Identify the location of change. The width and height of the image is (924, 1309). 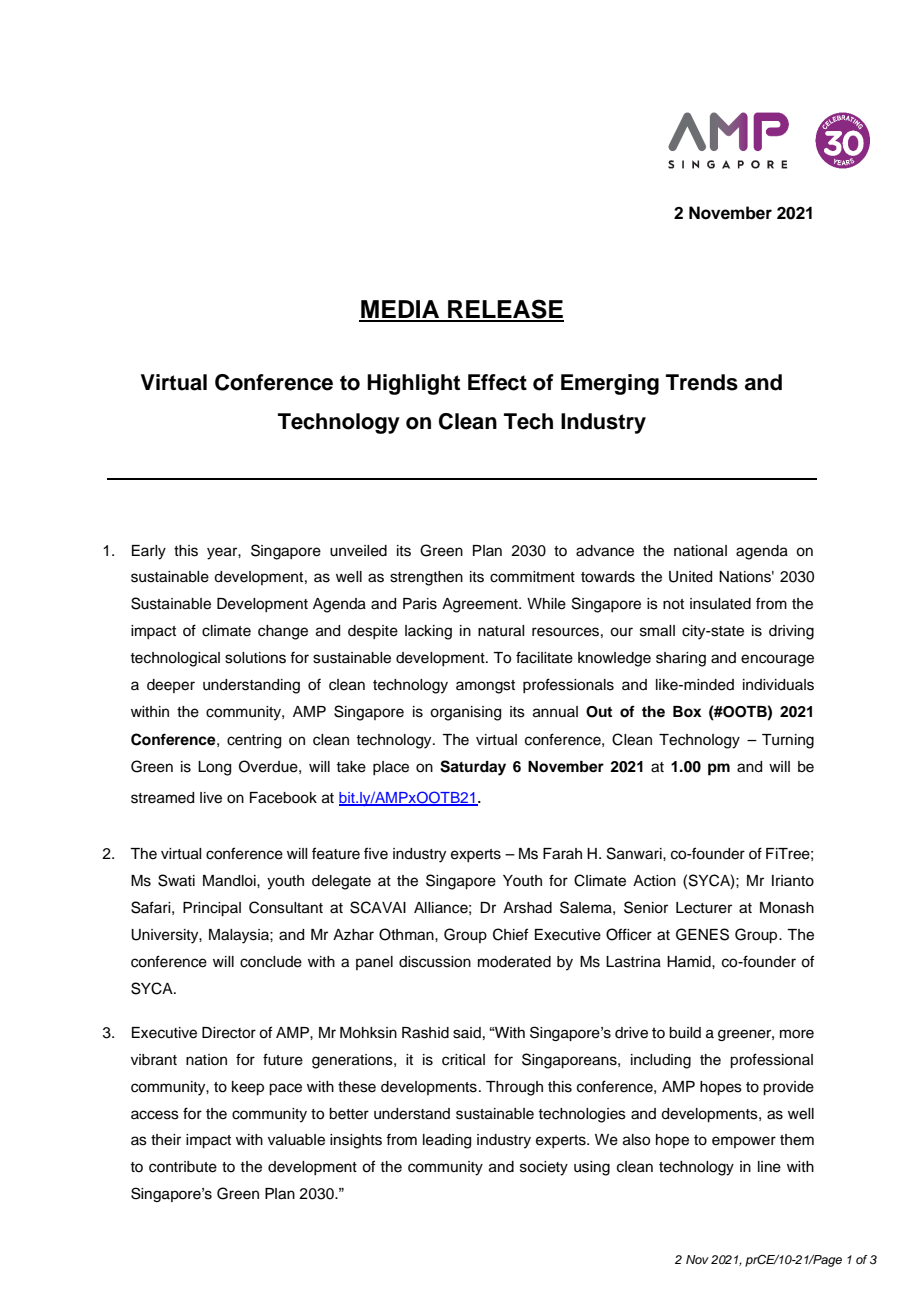
(283, 632).
